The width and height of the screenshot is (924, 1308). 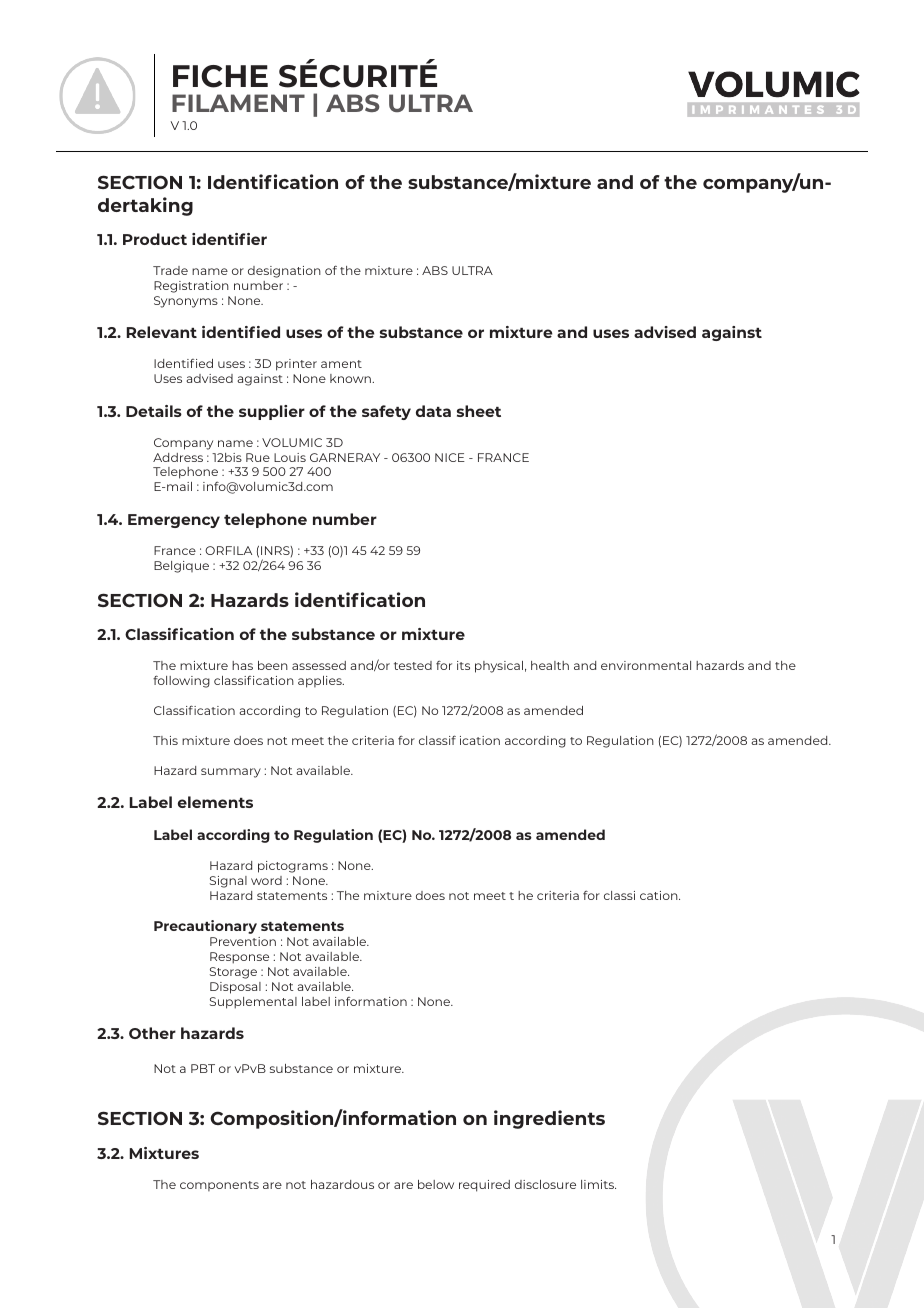 What do you see at coordinates (242, 665) in the screenshot?
I see `has` at bounding box center [242, 665].
